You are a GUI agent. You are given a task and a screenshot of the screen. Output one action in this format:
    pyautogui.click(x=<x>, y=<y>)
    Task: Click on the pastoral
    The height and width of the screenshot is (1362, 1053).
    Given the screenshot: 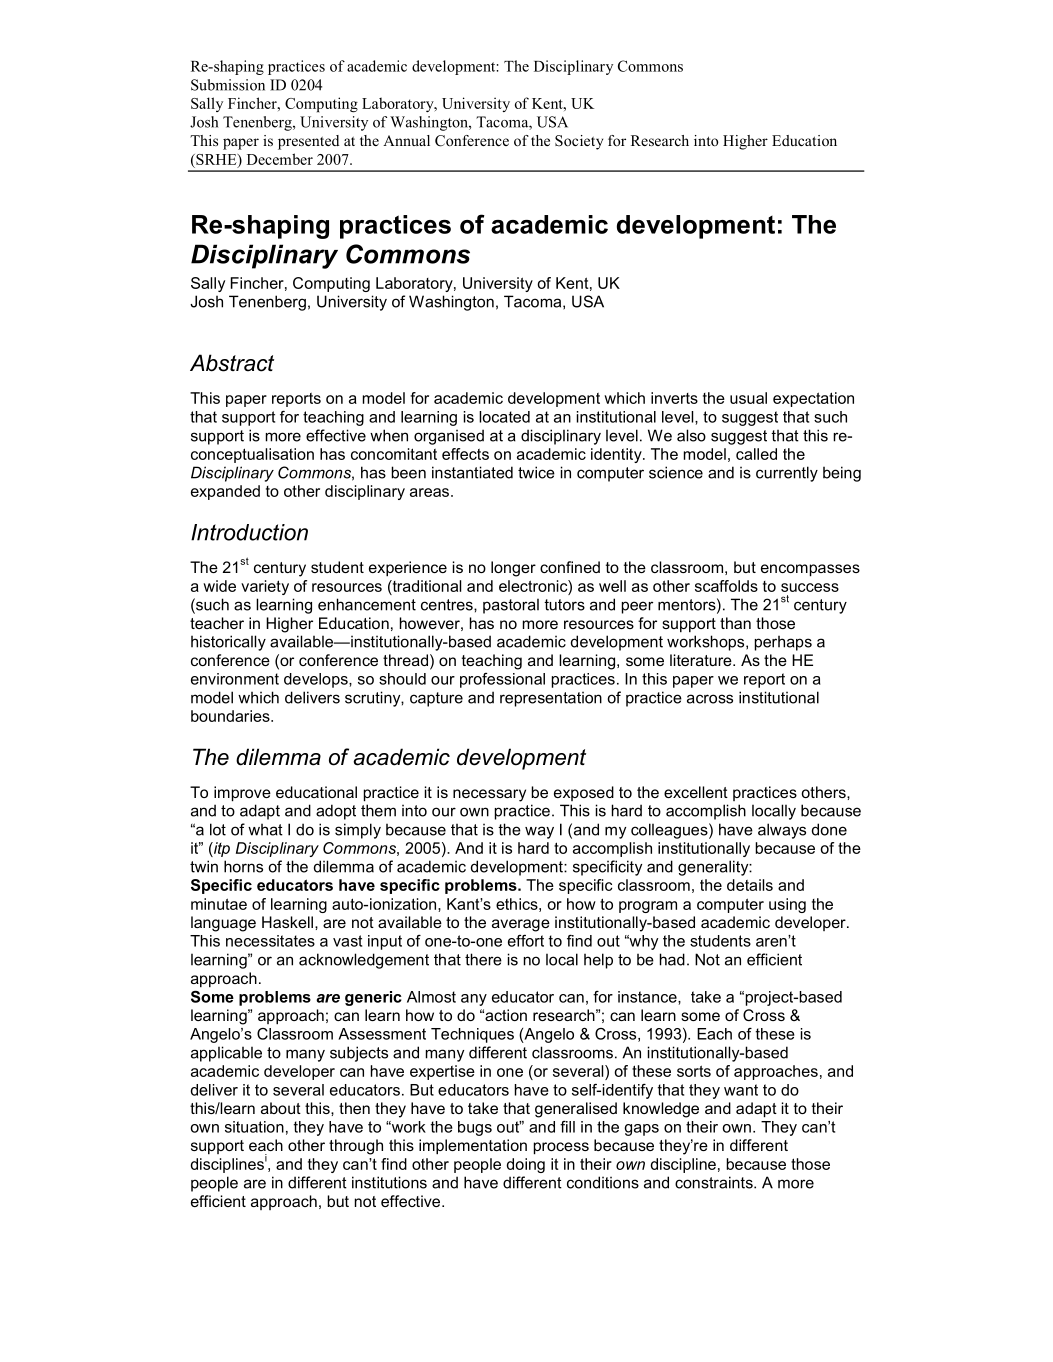 What is the action you would take?
    pyautogui.click(x=511, y=606)
